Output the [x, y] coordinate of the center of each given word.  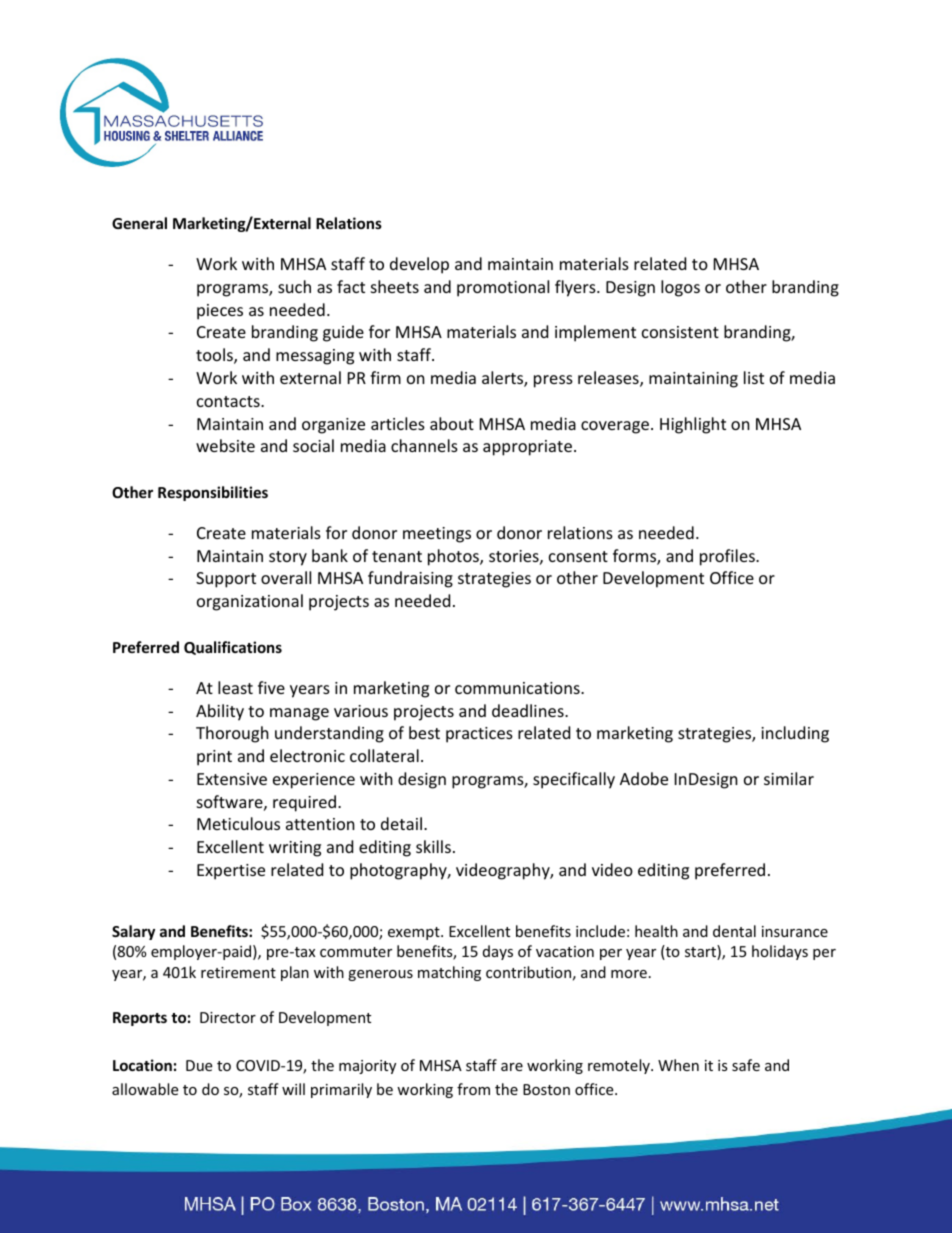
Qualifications [233, 648]
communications [518, 688]
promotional [503, 288]
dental [734, 931]
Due [199, 1065]
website [225, 445]
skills [433, 846]
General [139, 223]
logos [680, 288]
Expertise [231, 872]
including [795, 734]
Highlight [693, 425]
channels [424, 445]
